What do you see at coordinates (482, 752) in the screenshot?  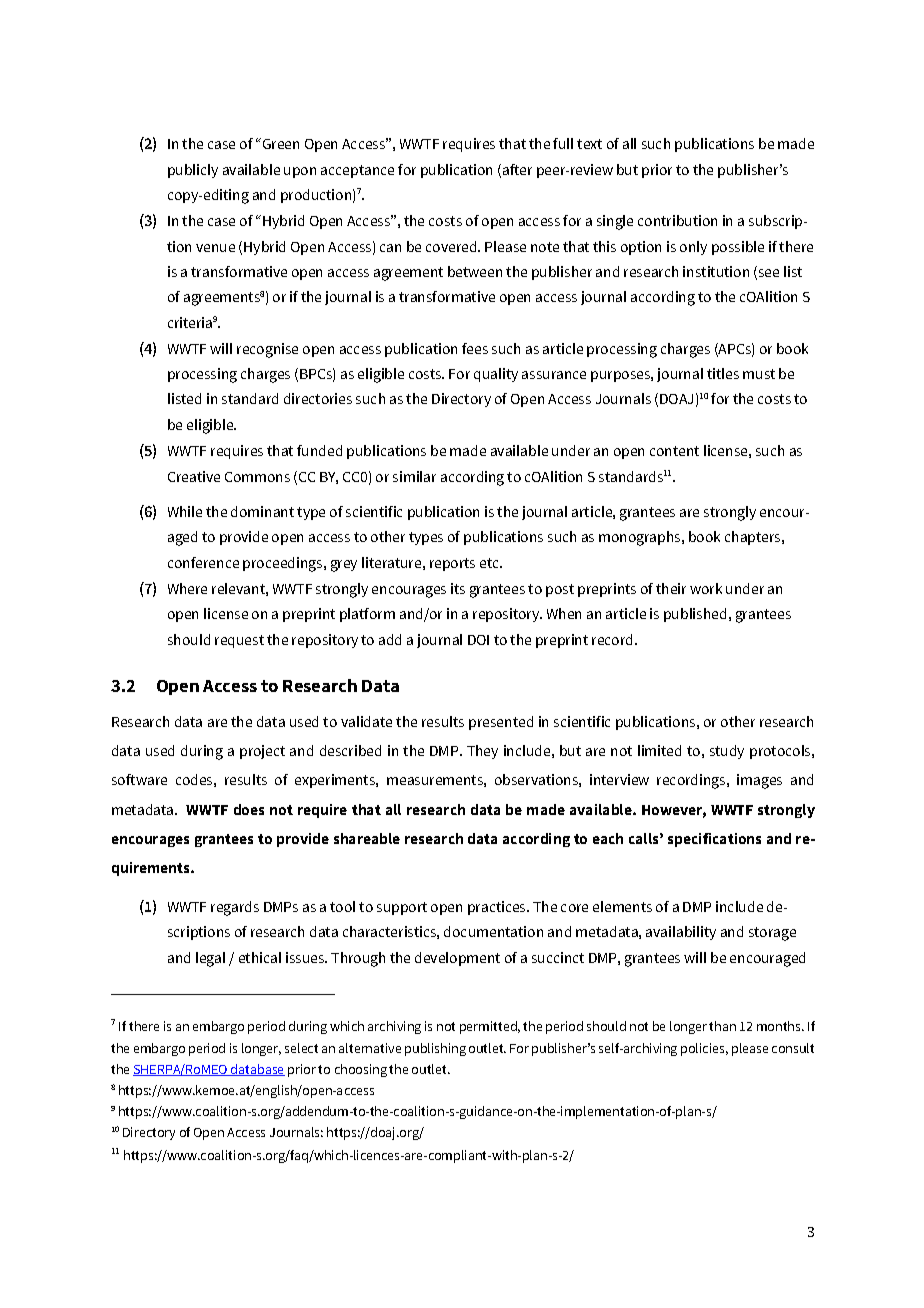 I see `They` at bounding box center [482, 752].
